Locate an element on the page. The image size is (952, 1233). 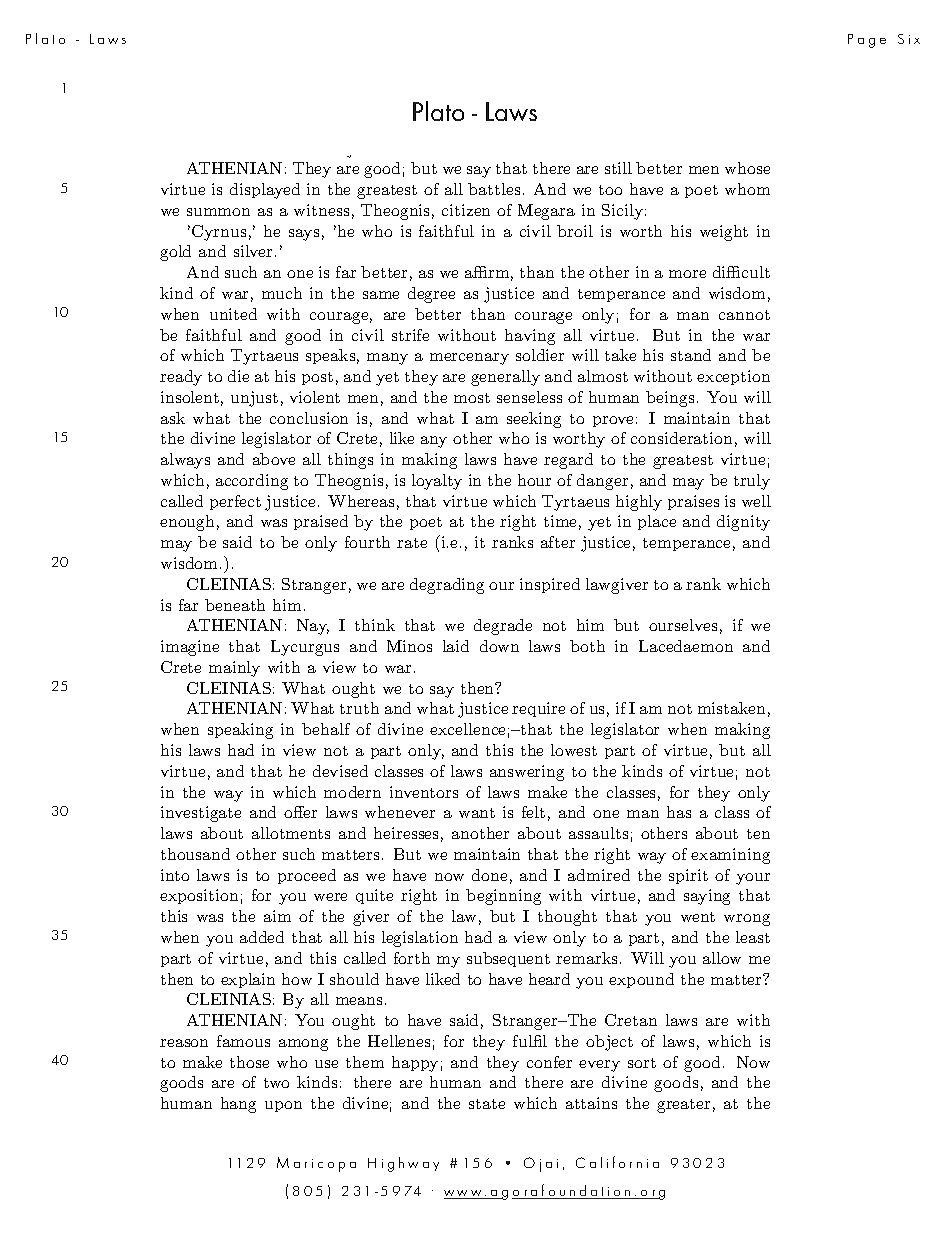
greater is located at coordinates (683, 1106).
